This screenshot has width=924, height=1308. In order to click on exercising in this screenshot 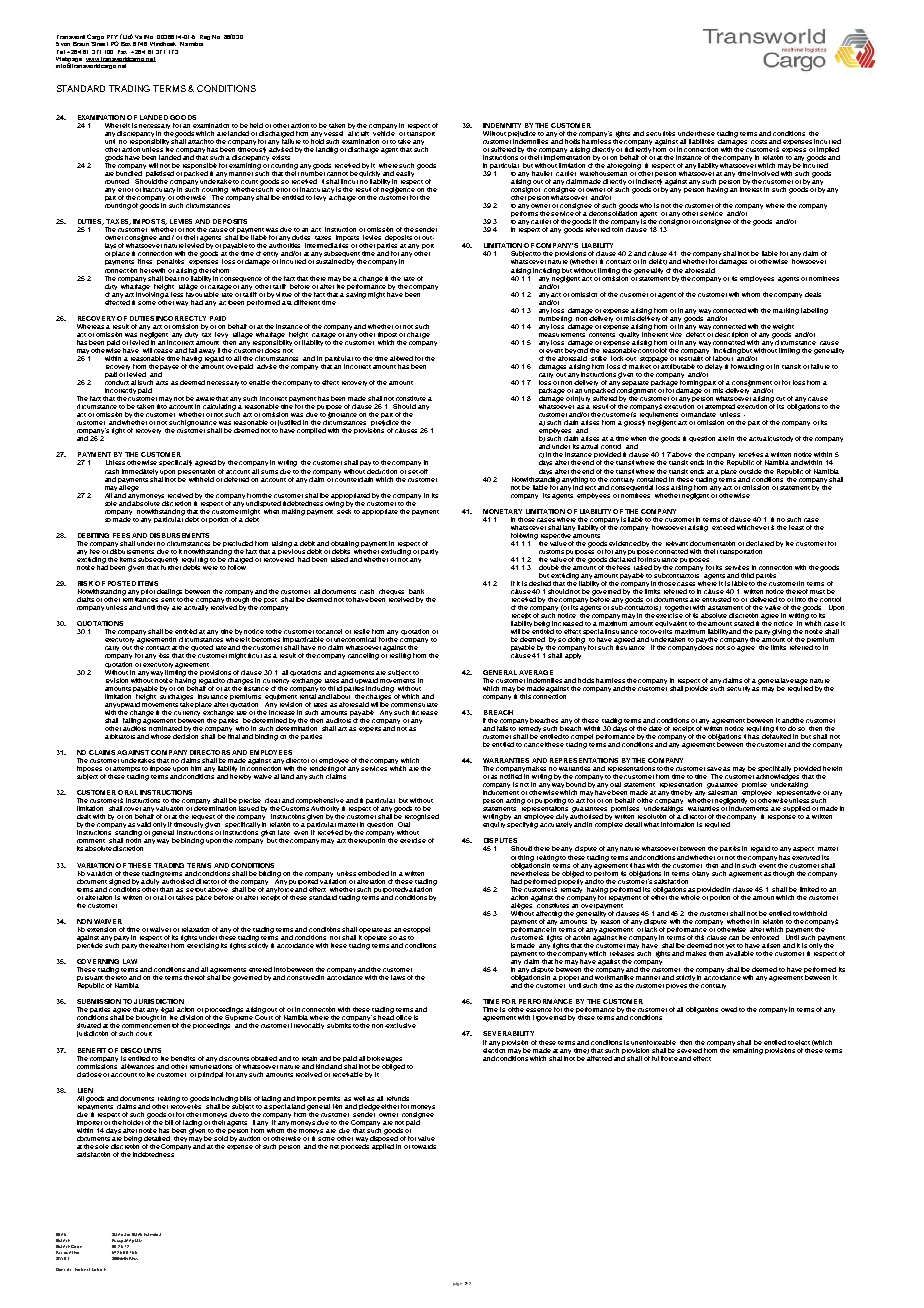, I will do `click(203, 946)`.
